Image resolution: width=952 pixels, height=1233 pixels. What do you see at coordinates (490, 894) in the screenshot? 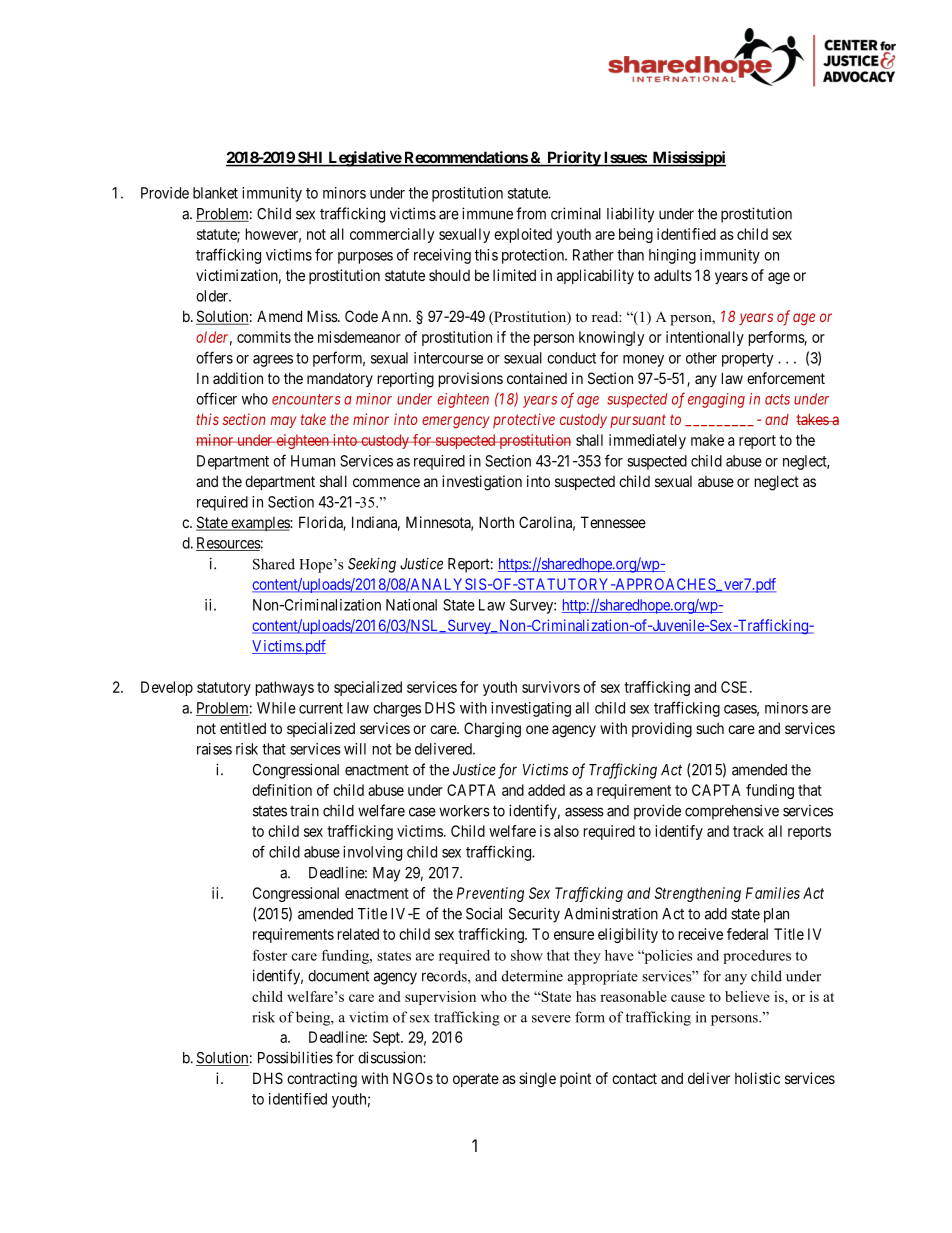
I see `Preventing` at bounding box center [490, 894].
